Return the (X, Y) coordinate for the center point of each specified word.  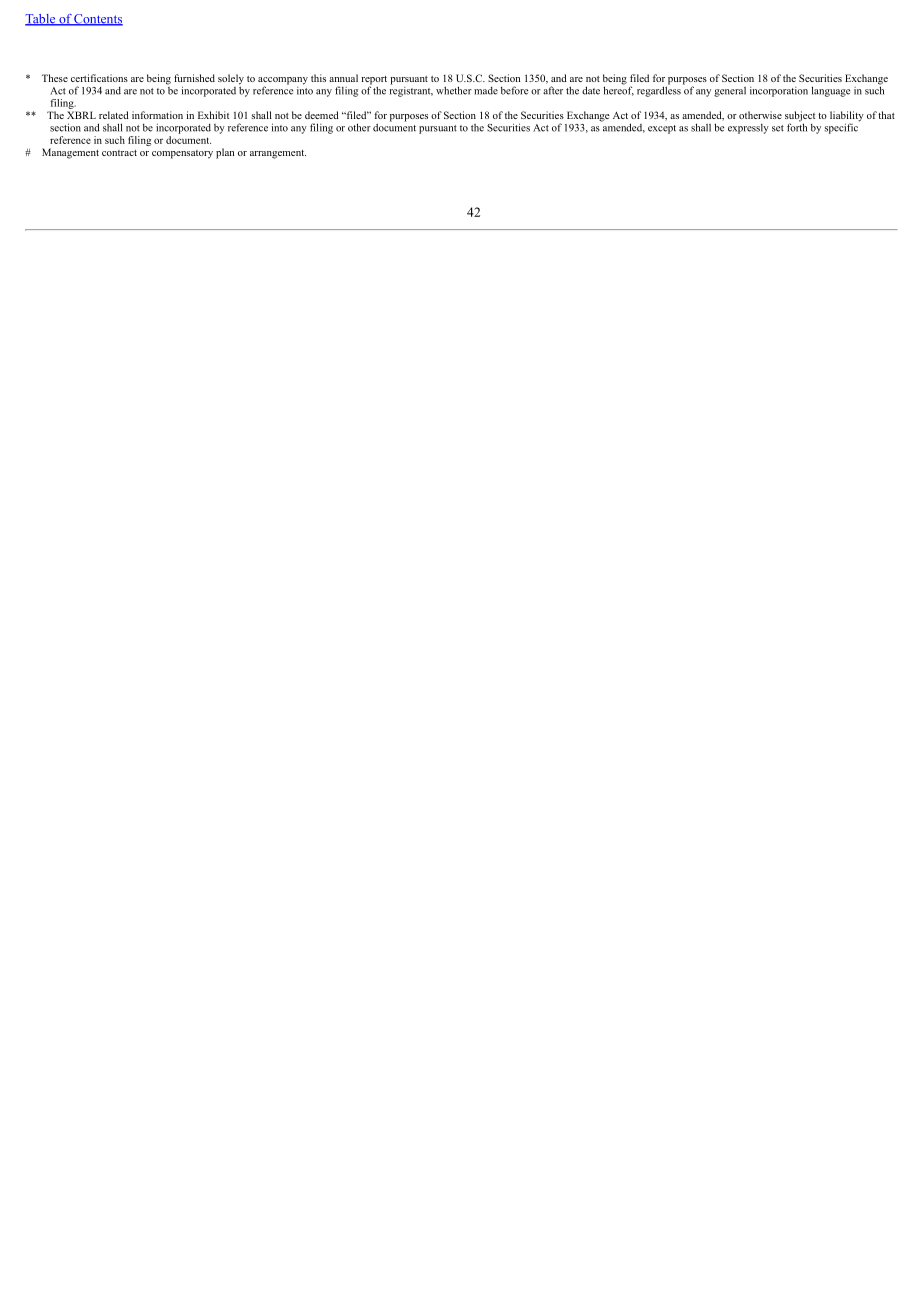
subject (800, 117)
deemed (322, 115)
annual (343, 78)
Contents (98, 20)
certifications (99, 78)
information (157, 115)
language (831, 91)
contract (119, 153)
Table (41, 20)
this (318, 78)
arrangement (278, 154)
